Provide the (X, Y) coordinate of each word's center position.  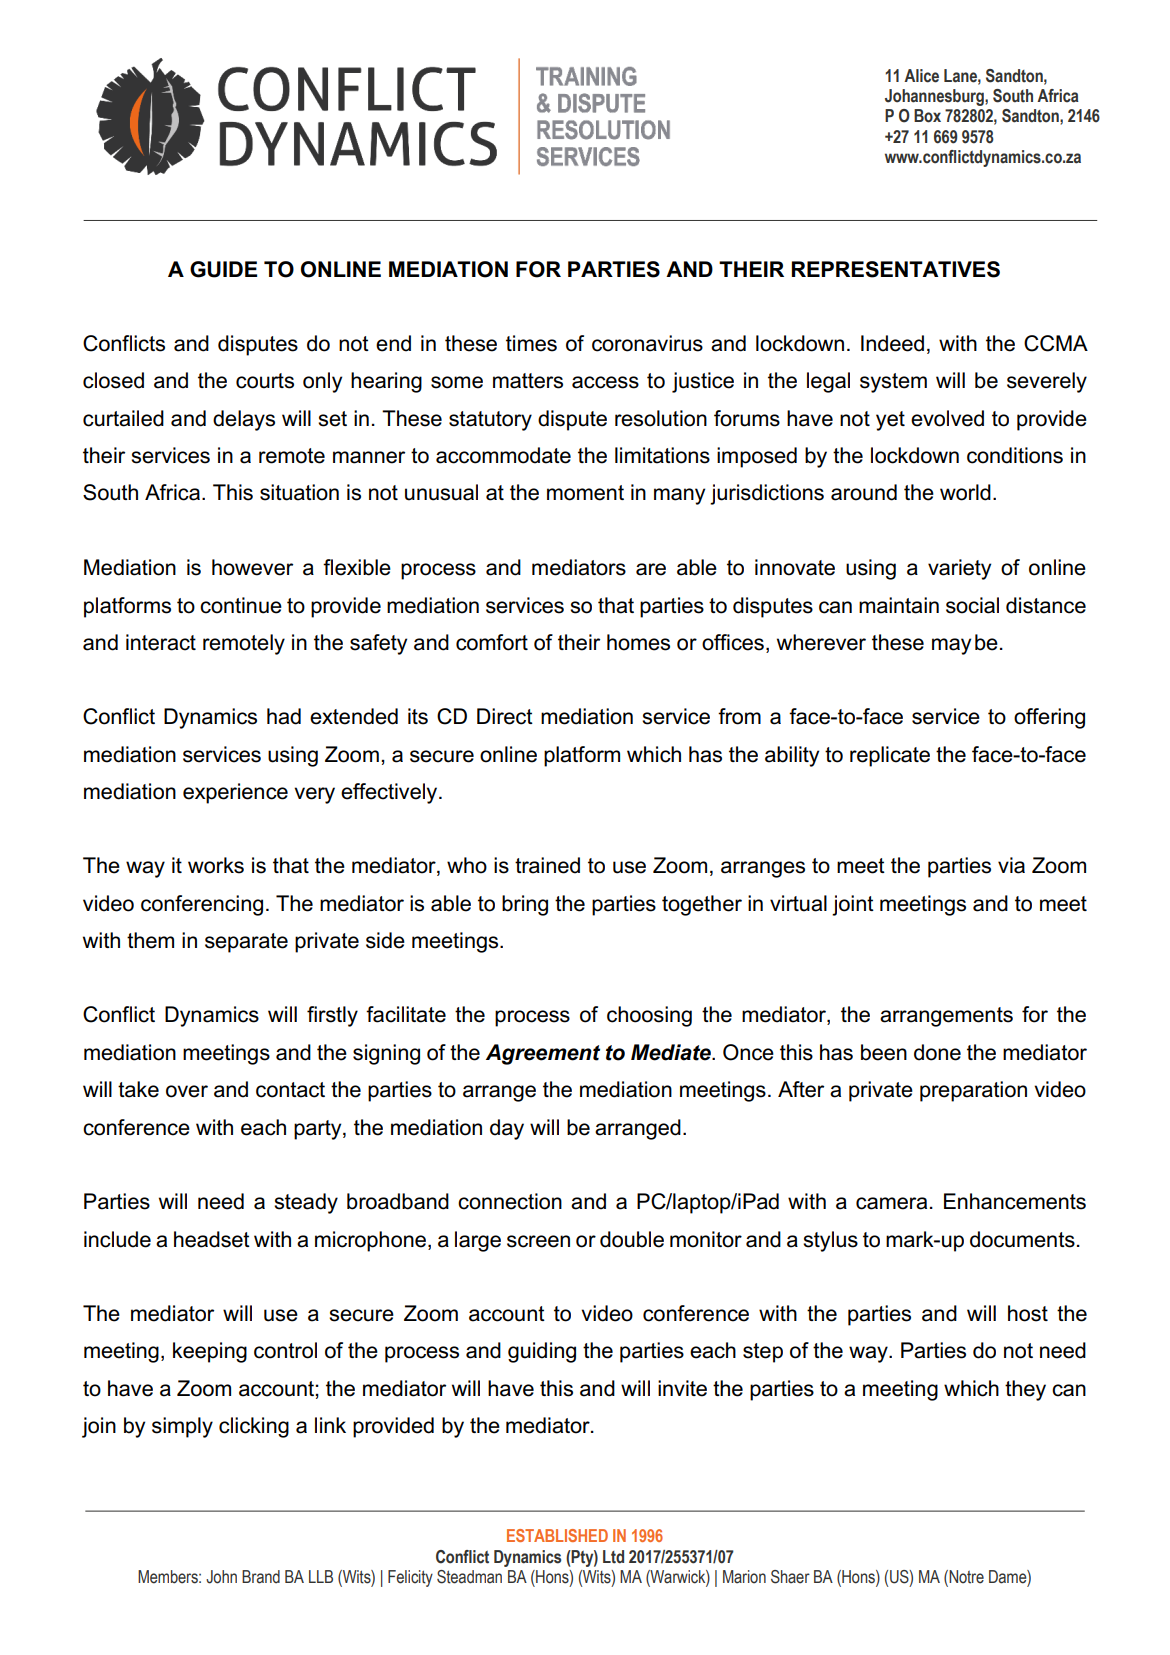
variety (959, 569)
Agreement (543, 1054)
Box (927, 116)
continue (241, 605)
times (531, 343)
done (937, 1052)
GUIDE (223, 269)
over (187, 1091)
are (651, 569)
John (221, 1577)
